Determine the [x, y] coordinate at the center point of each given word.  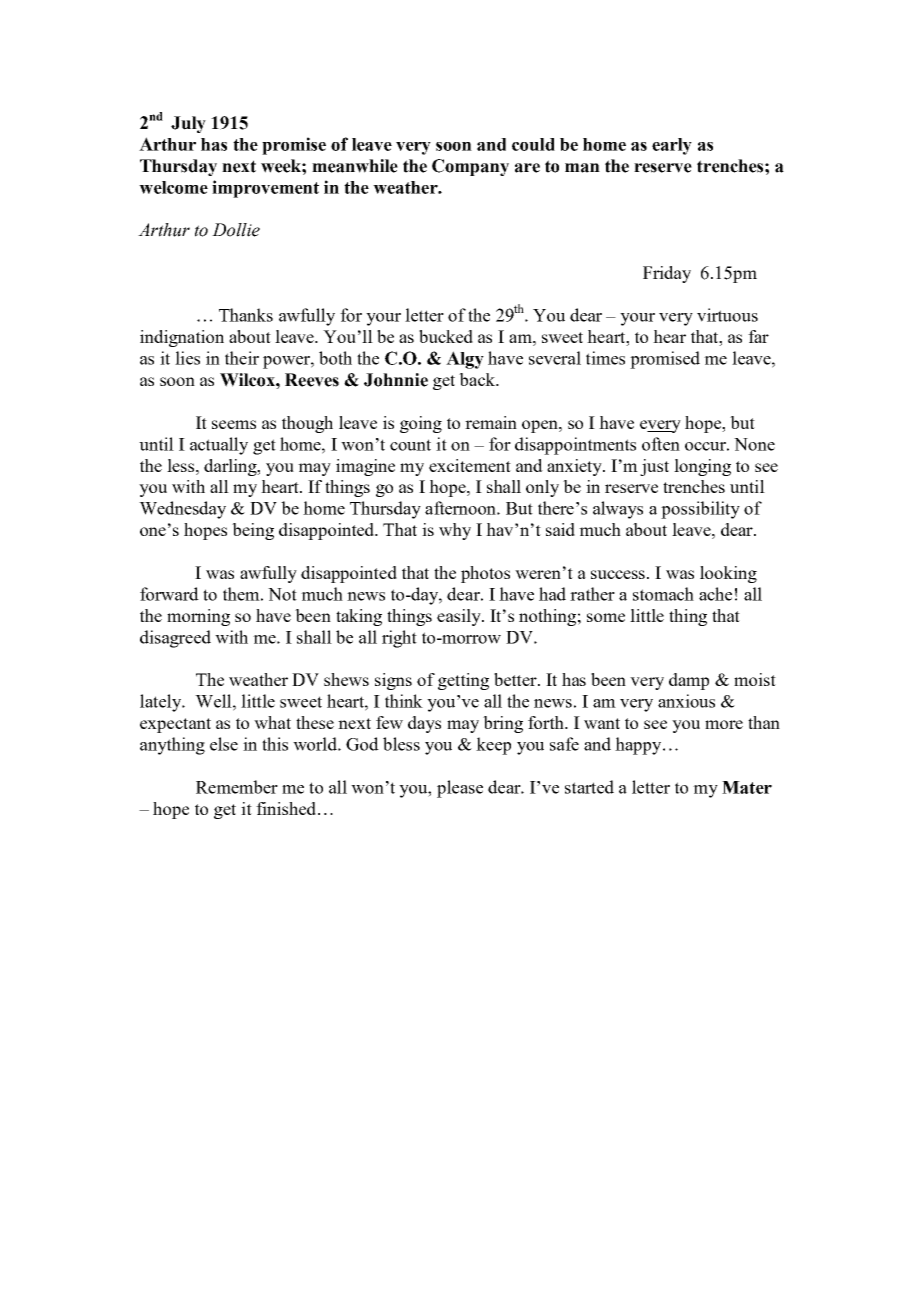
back [478, 379]
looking [728, 574]
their [242, 358]
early [672, 146]
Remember [237, 787]
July [188, 124]
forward [169, 594]
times [605, 358]
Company [470, 167]
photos [485, 574]
